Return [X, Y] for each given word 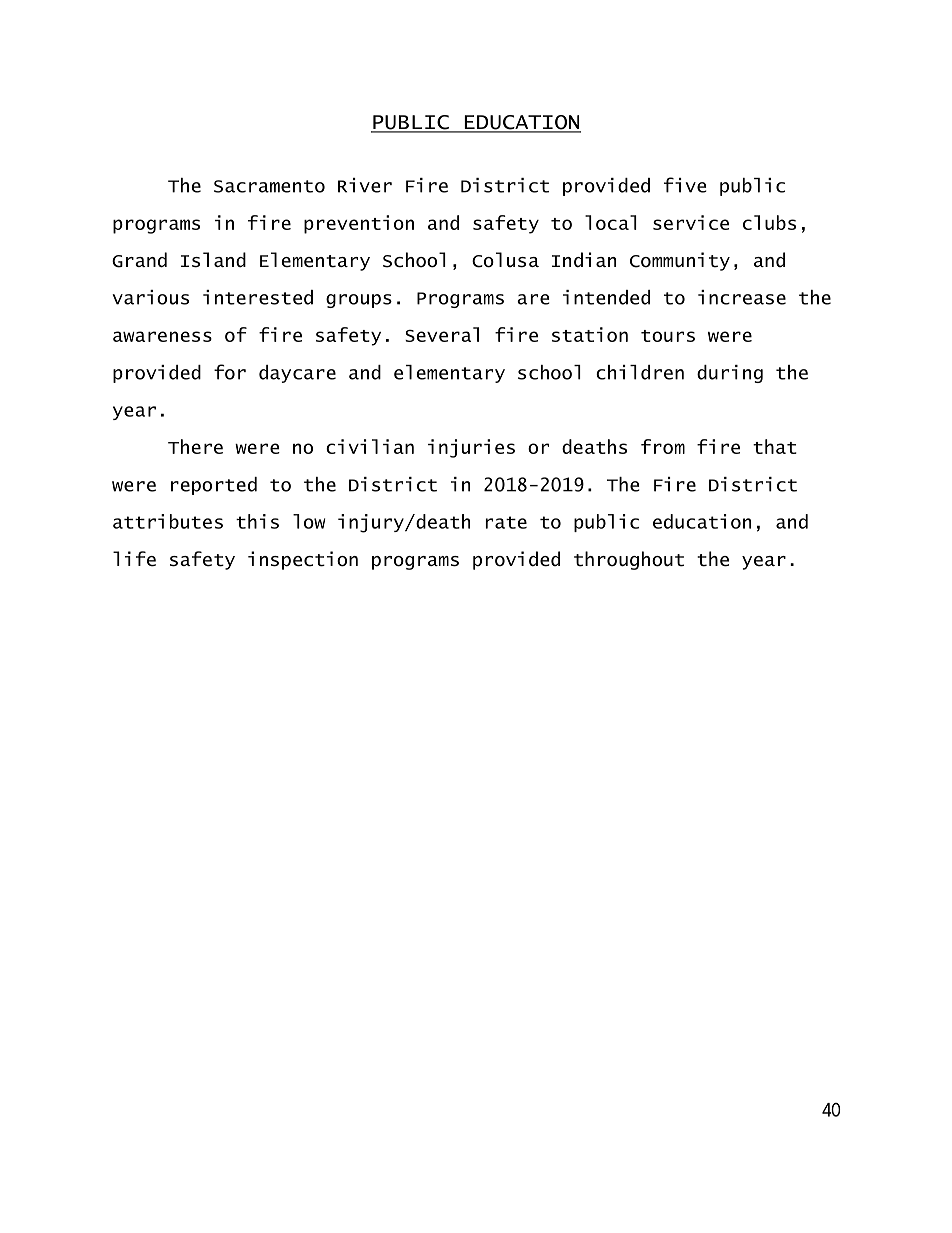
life [134, 559]
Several [442, 334]
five [685, 185]
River [365, 185]
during [730, 374]
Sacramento [269, 186]
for [230, 372]
